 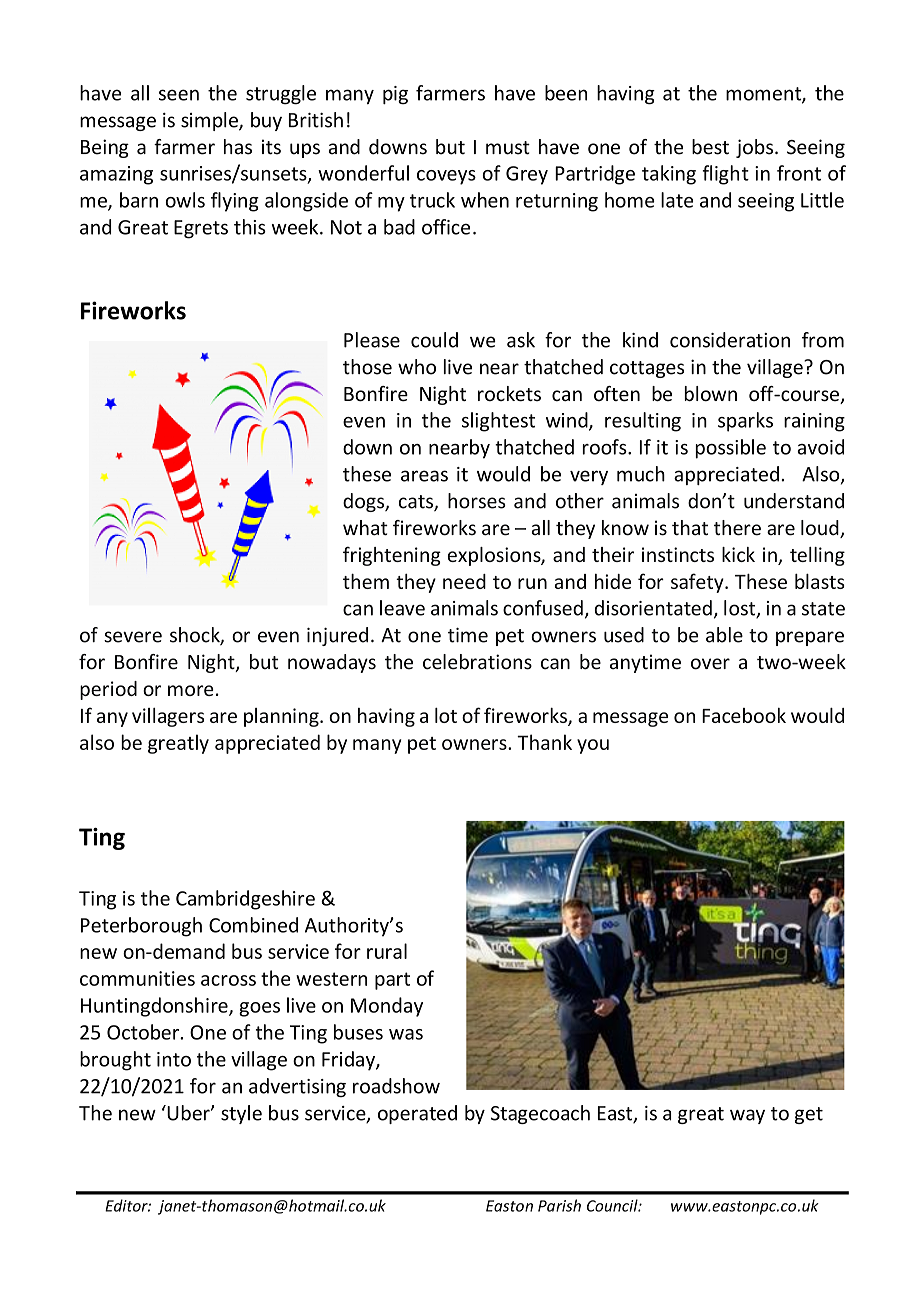 I want to click on Facebook, so click(x=744, y=715).
